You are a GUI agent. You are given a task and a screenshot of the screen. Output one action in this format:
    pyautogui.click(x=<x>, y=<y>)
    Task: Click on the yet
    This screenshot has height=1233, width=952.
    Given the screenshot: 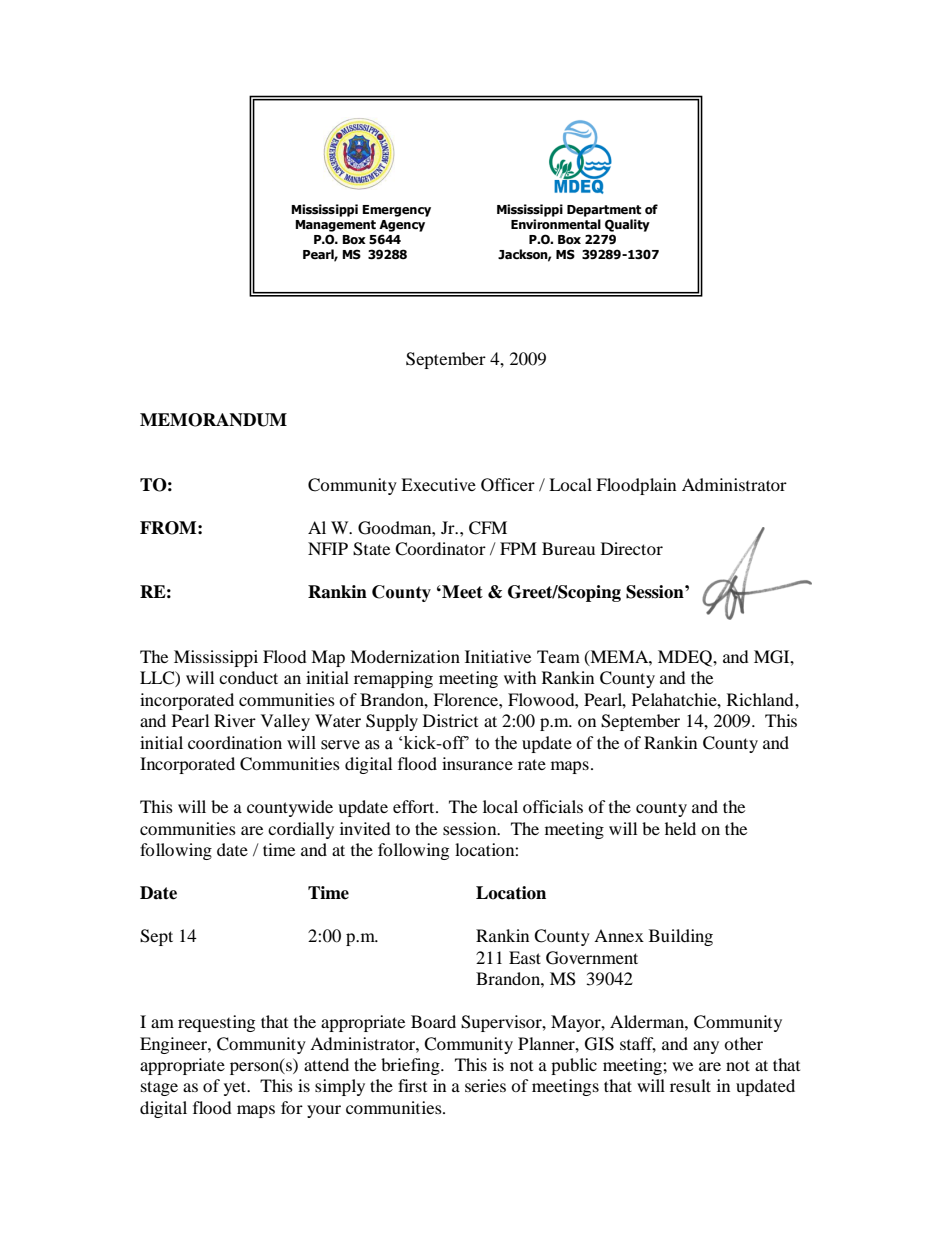 What is the action you would take?
    pyautogui.click(x=236, y=1088)
